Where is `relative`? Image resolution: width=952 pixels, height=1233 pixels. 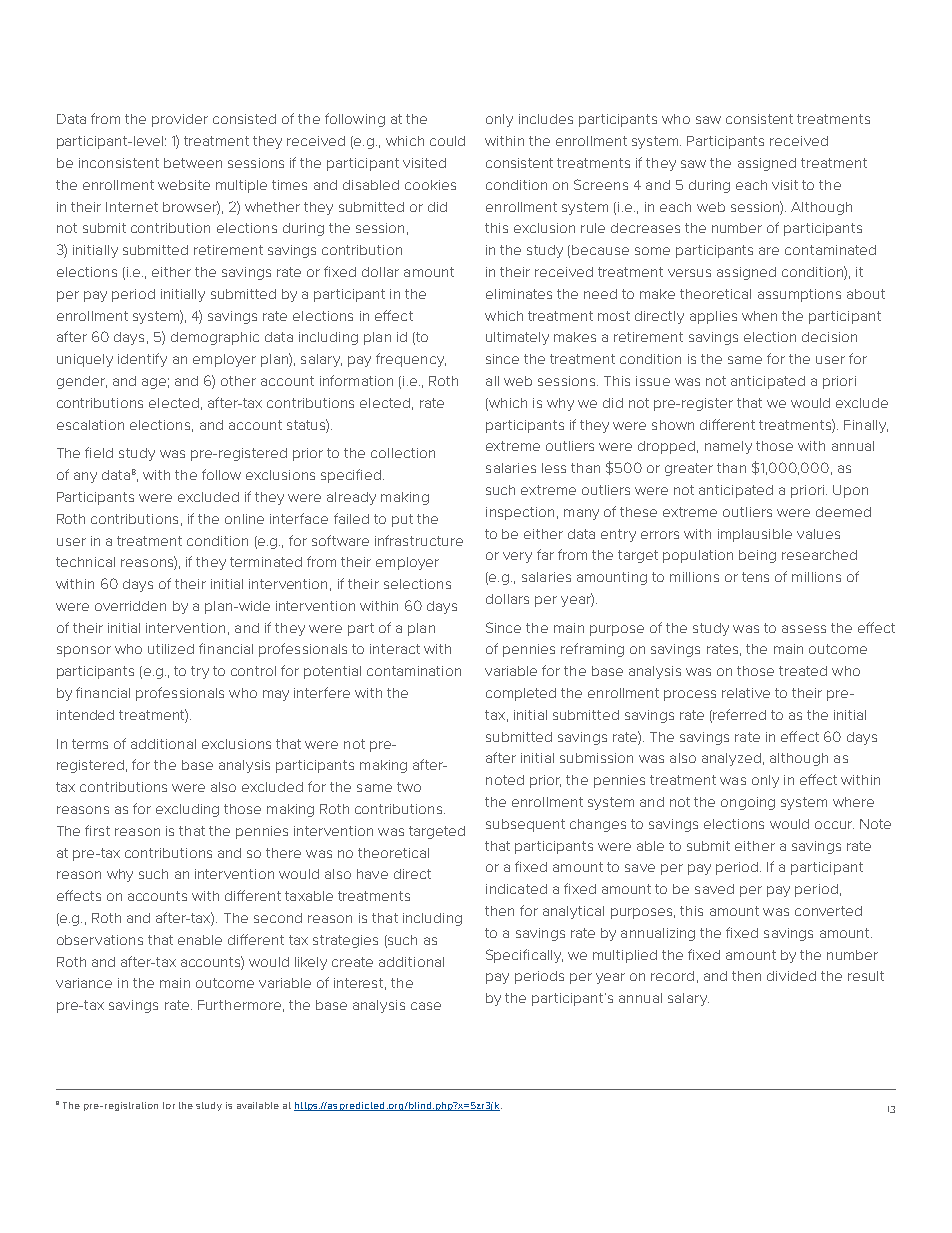
relative is located at coordinates (746, 693).
